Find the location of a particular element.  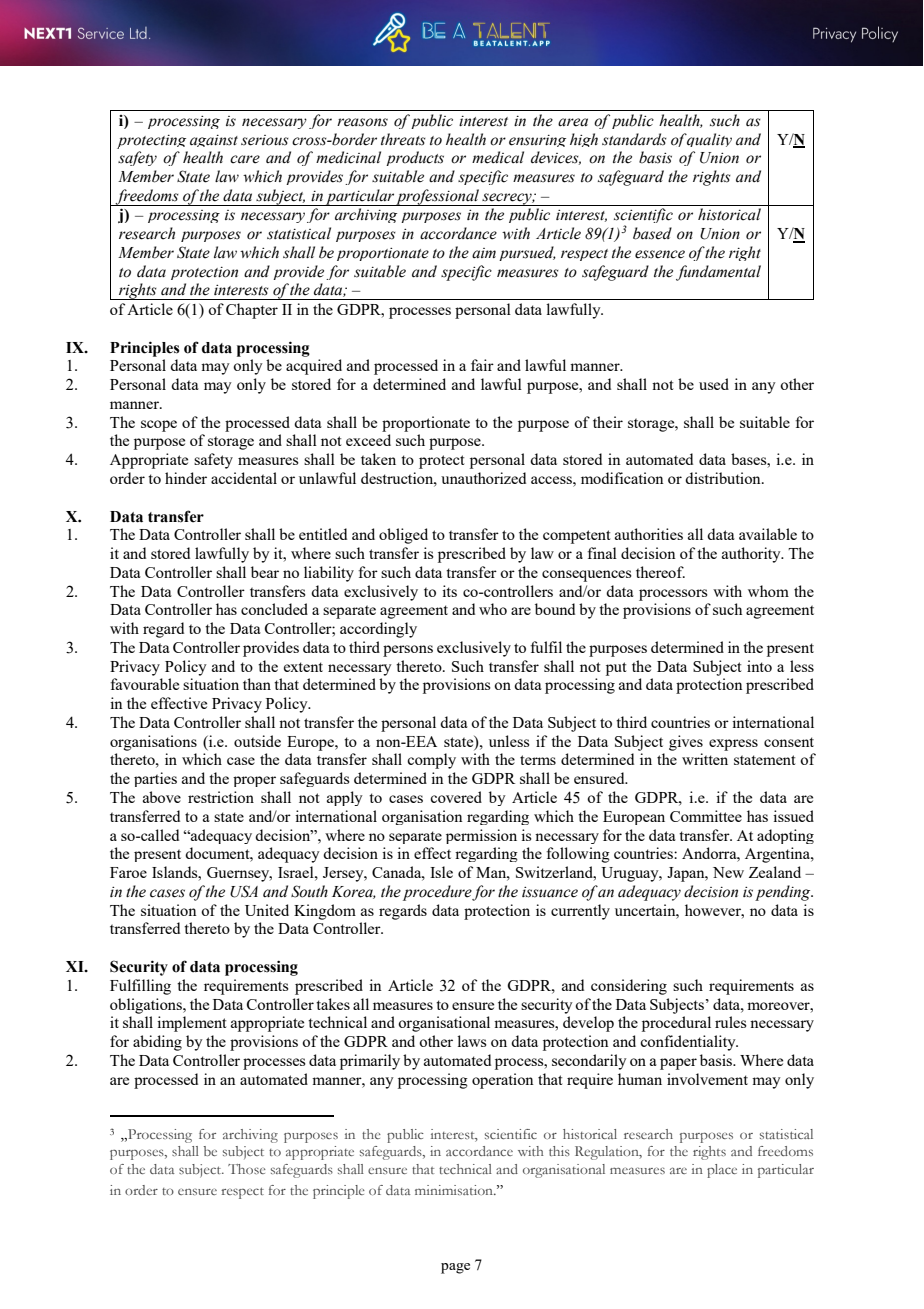

quality is located at coordinates (709, 140).
